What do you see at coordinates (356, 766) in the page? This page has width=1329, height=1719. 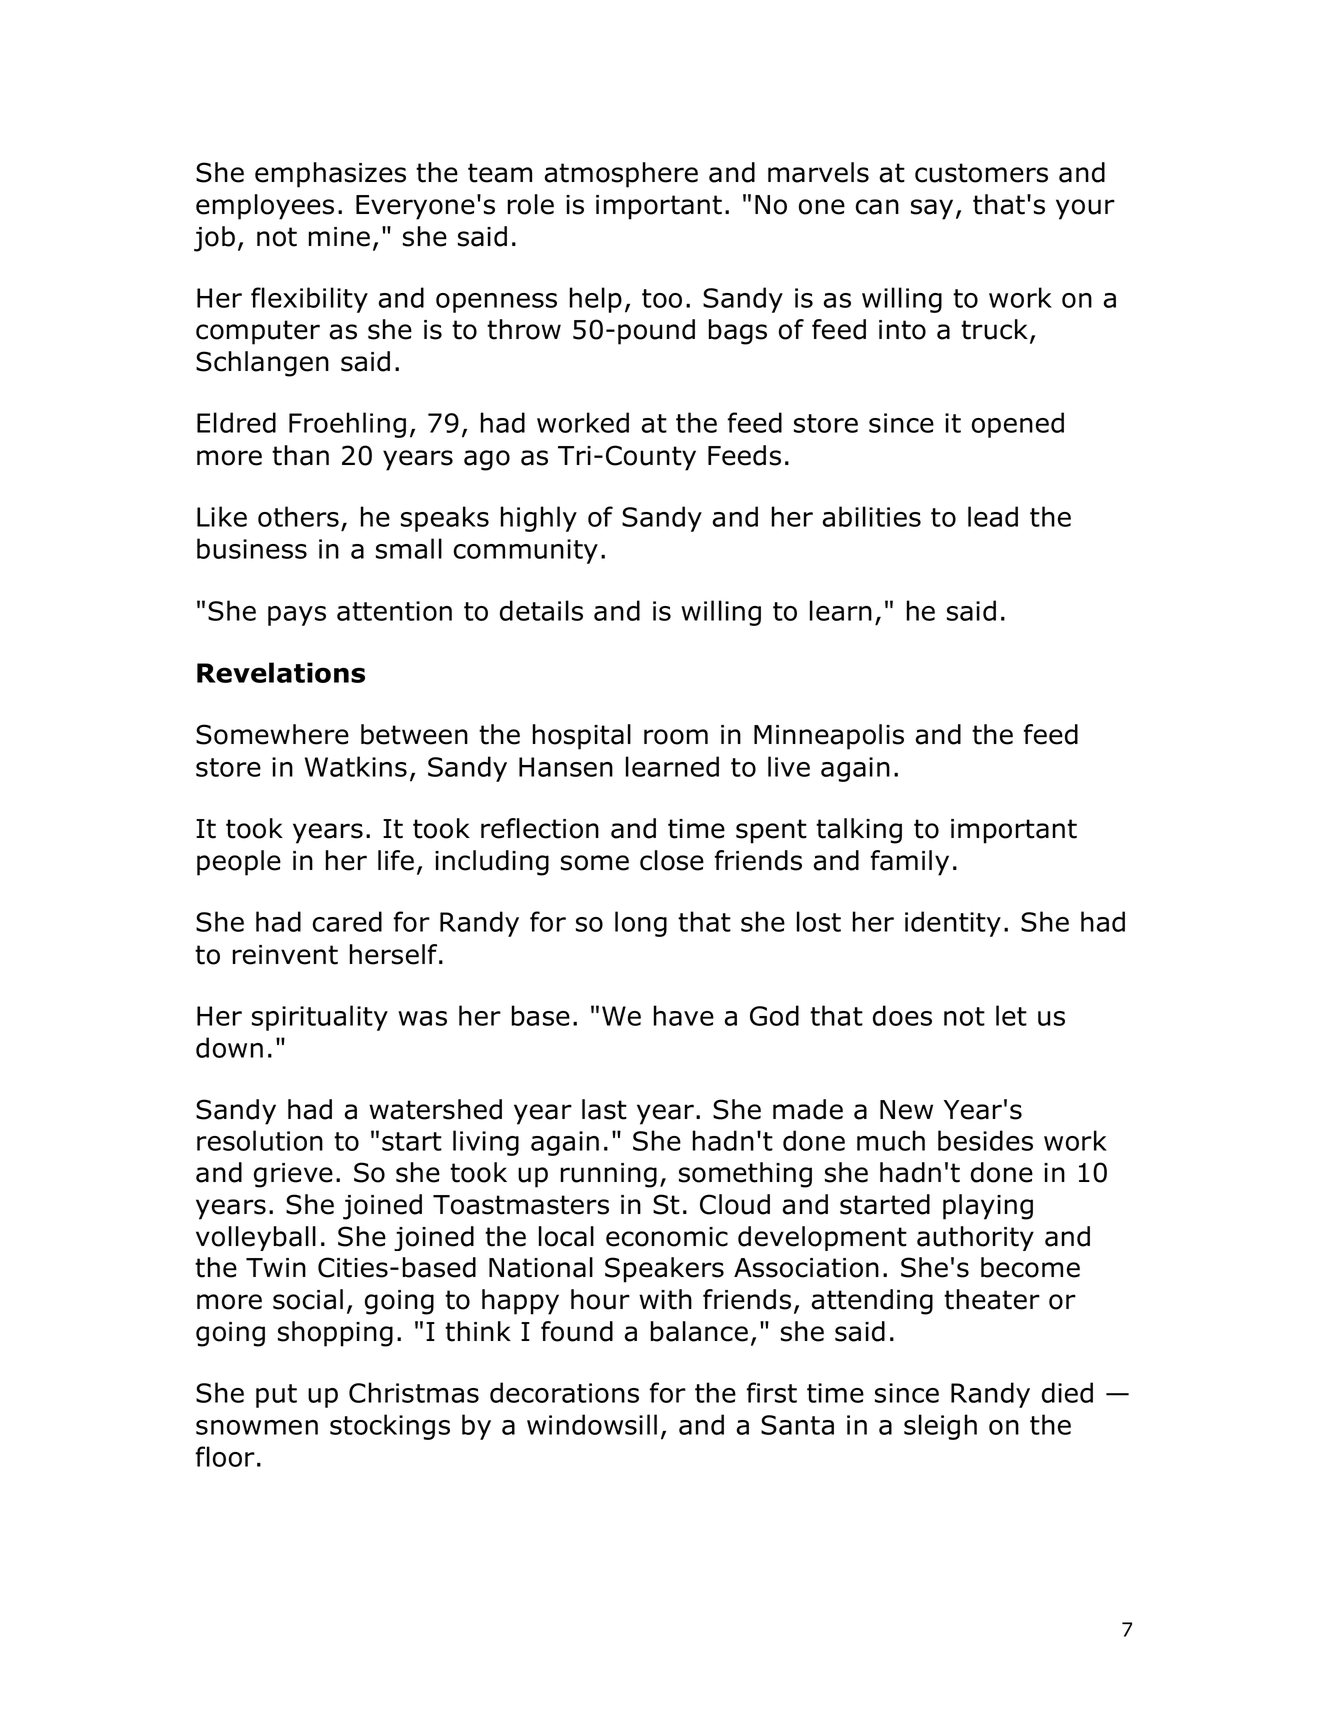 I see `Watkins` at bounding box center [356, 766].
